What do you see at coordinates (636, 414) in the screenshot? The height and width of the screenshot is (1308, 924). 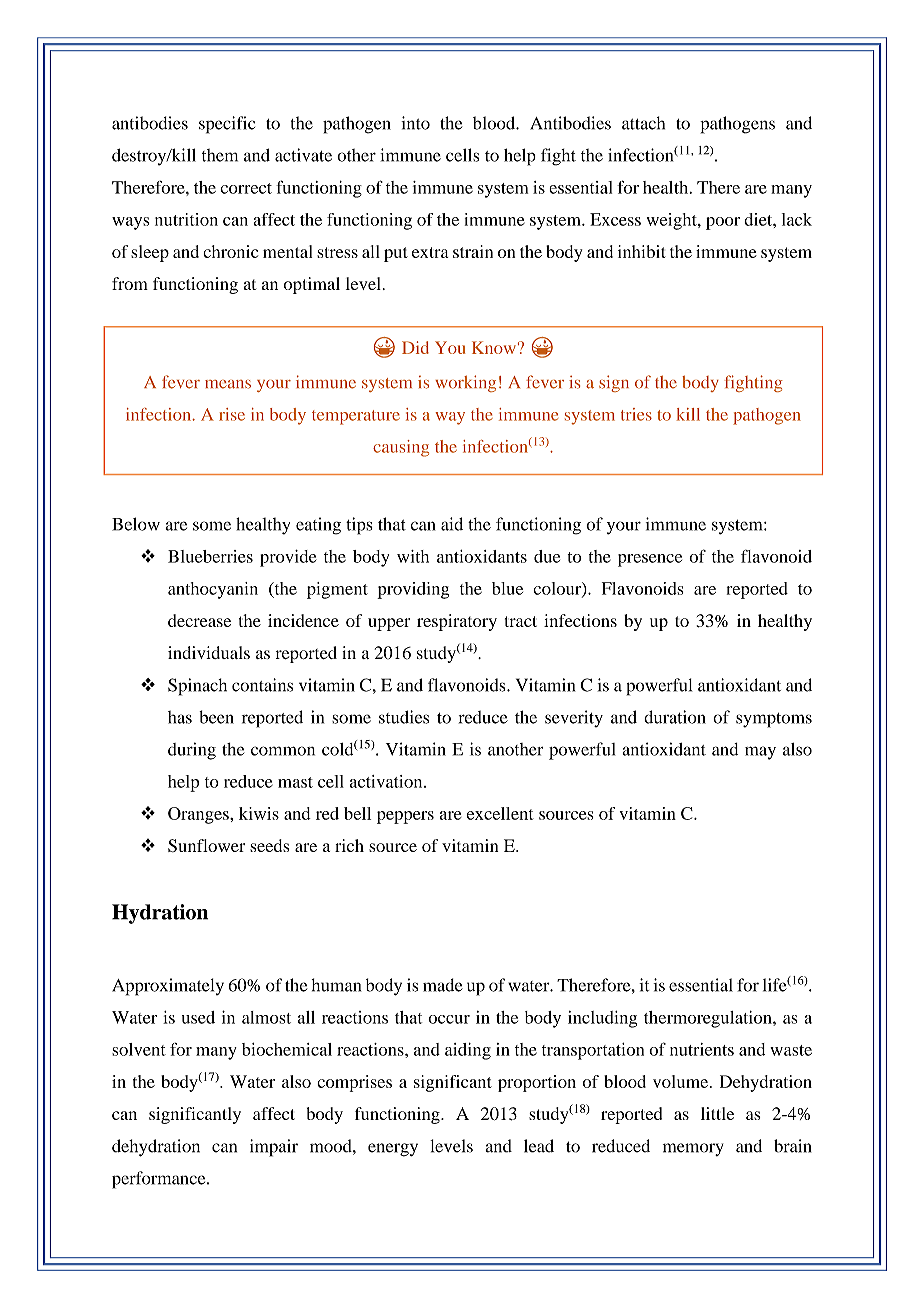 I see `tries` at bounding box center [636, 414].
